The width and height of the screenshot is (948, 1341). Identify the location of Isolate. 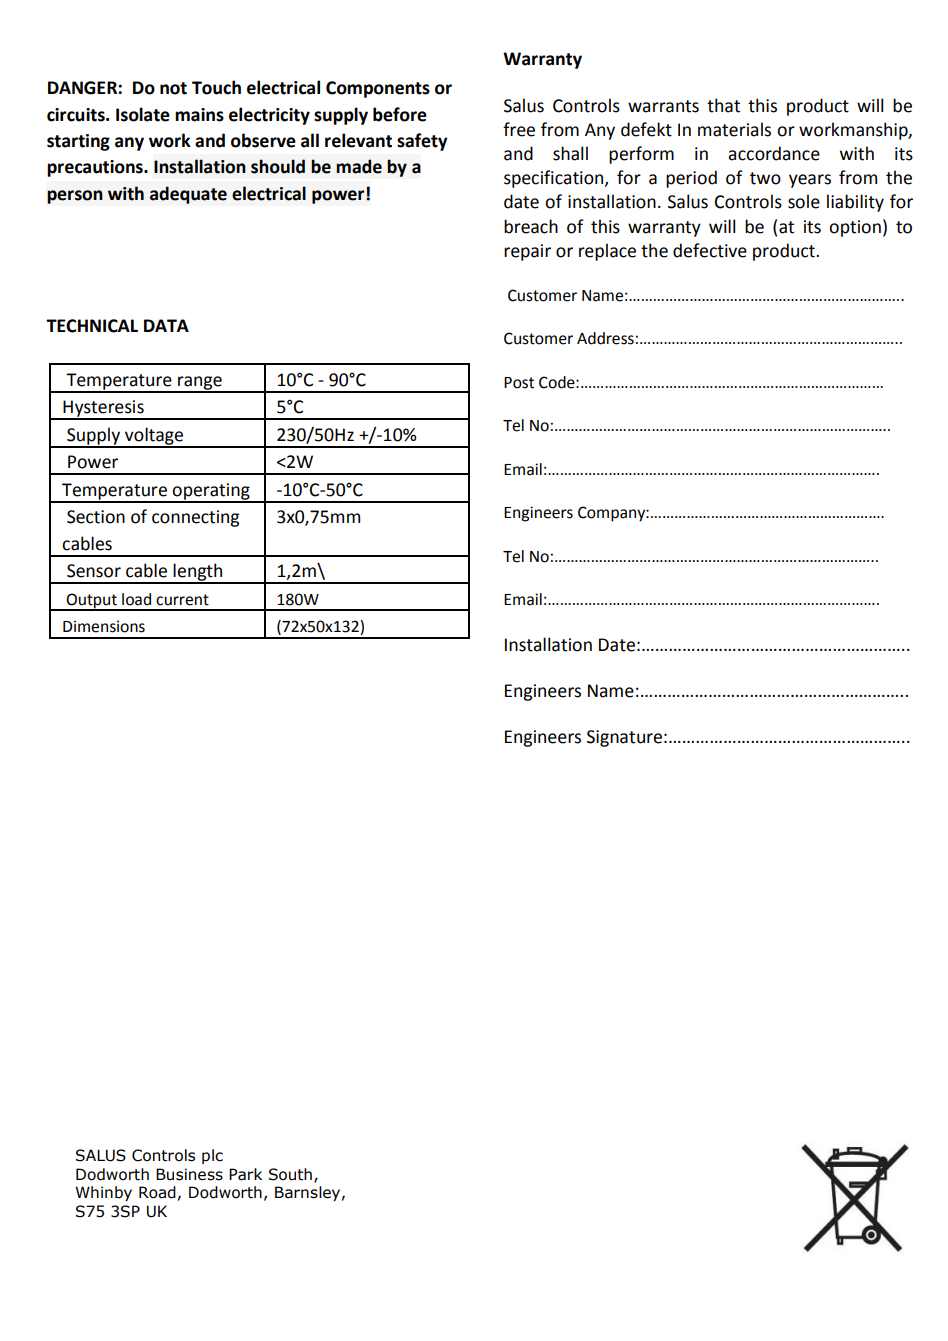
(143, 114).
